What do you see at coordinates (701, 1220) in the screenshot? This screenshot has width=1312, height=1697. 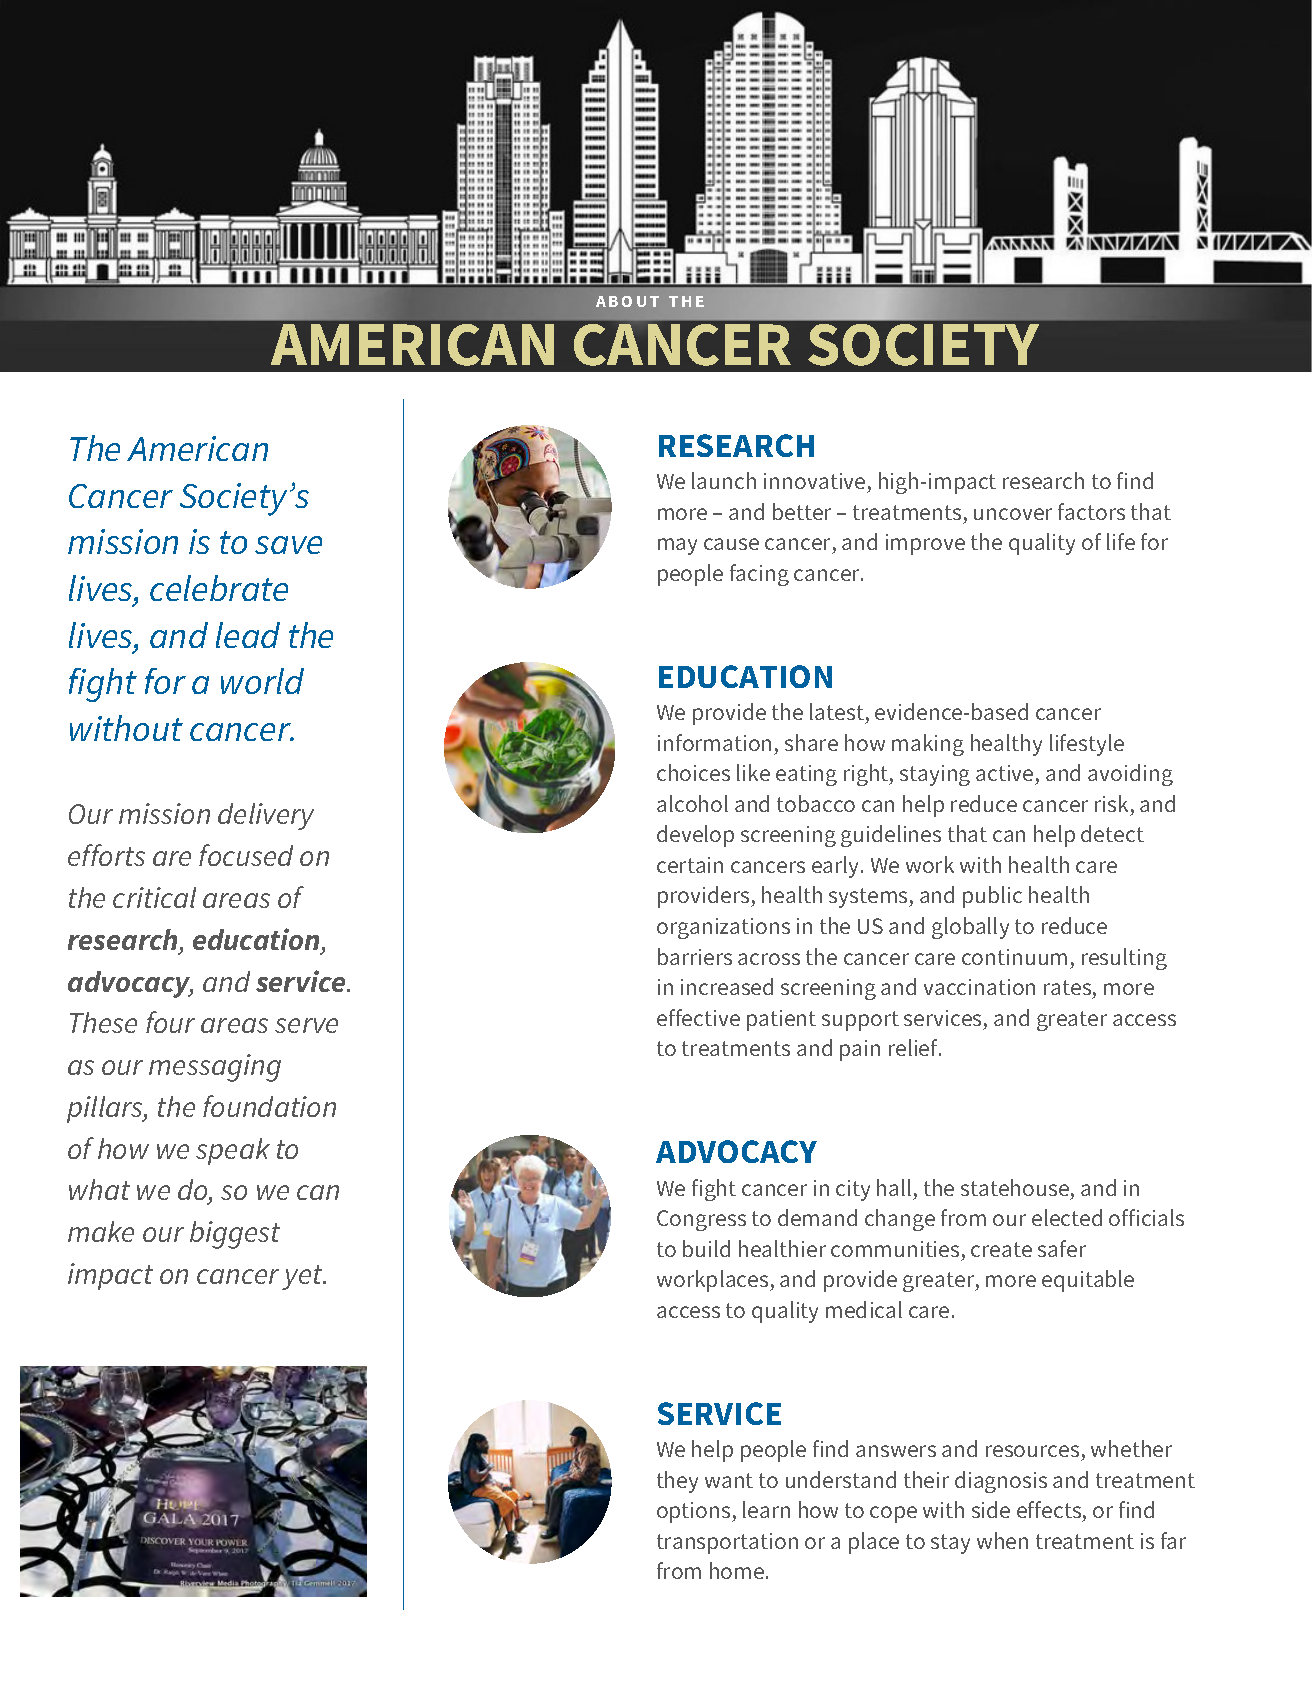 I see `Congress` at bounding box center [701, 1220].
